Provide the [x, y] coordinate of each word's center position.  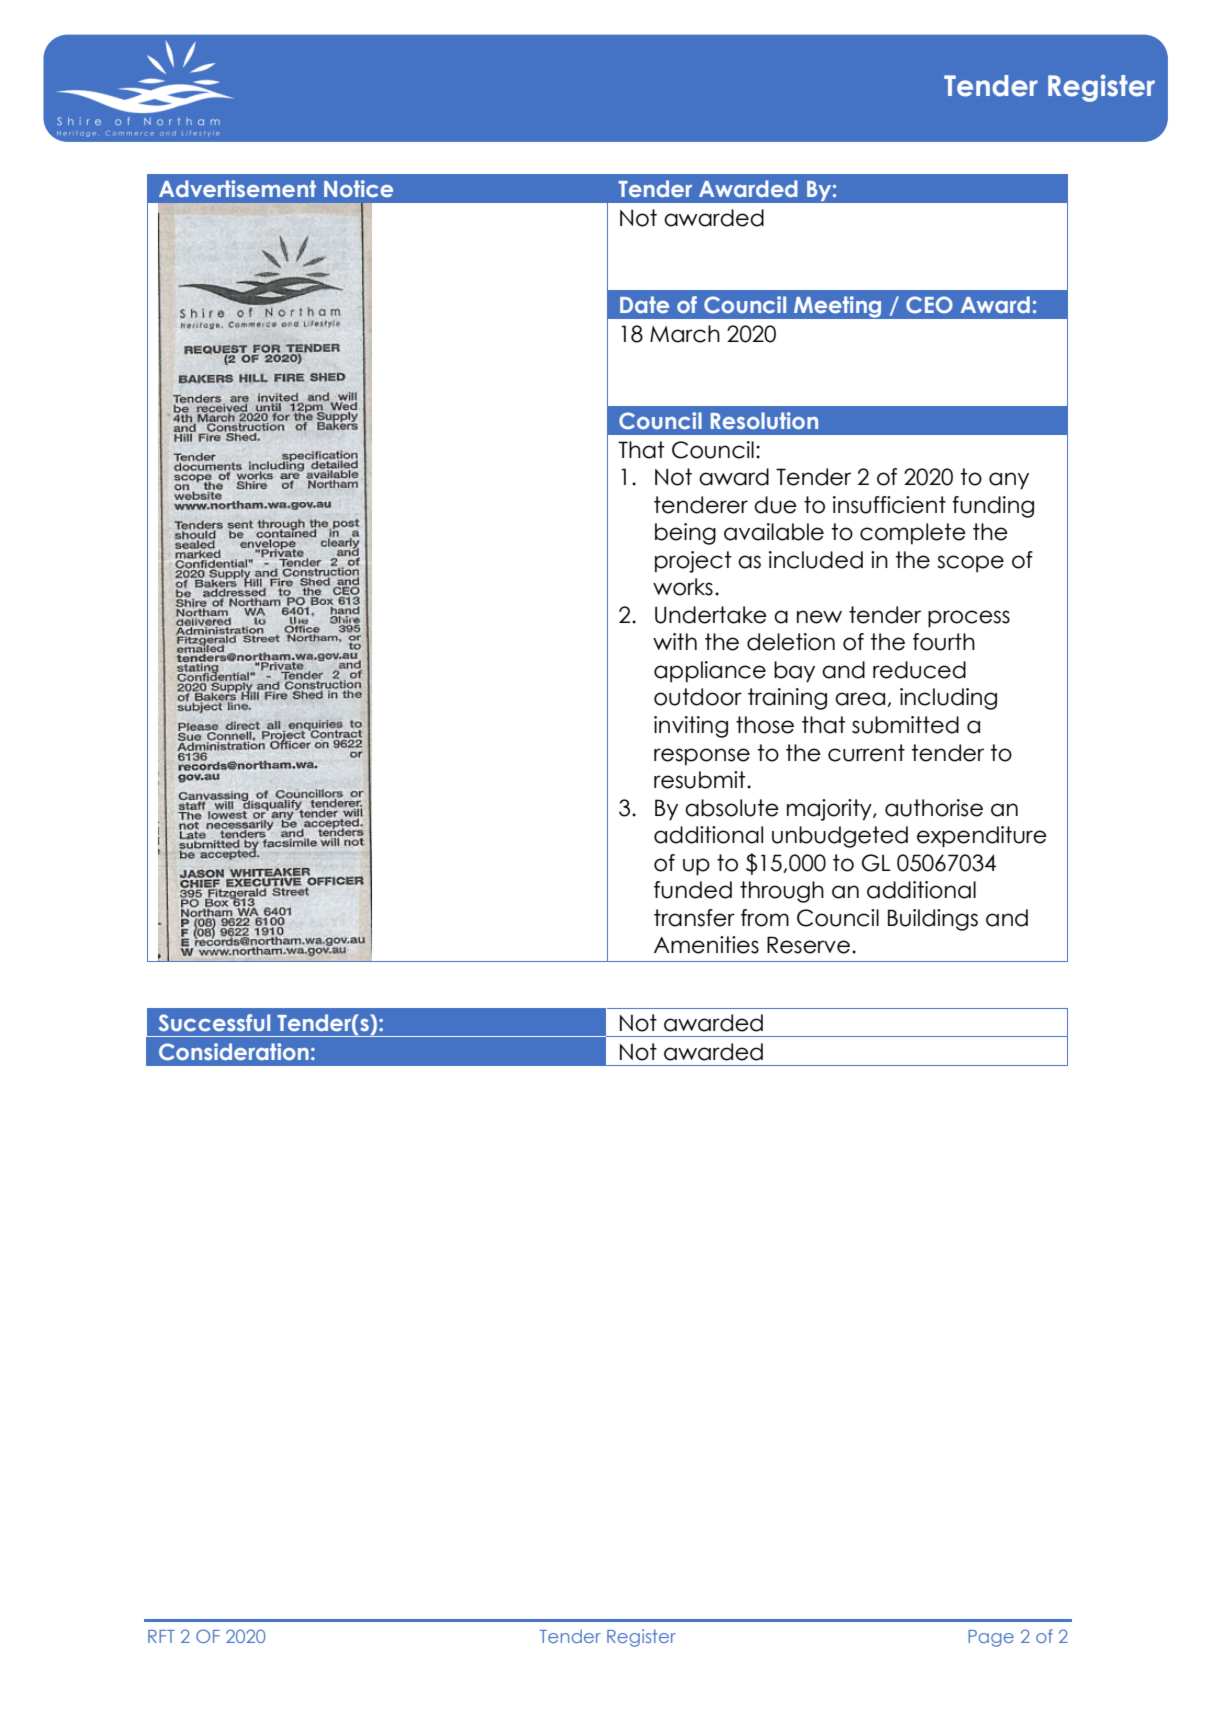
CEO [929, 304]
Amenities [706, 945]
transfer [694, 918]
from [765, 918]
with [675, 641]
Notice [358, 188]
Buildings [933, 920]
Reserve [808, 945]
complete [913, 534]
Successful [214, 1022]
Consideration [234, 1051]
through [782, 892]
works [683, 587]
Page [991, 1638]
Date [644, 304]
